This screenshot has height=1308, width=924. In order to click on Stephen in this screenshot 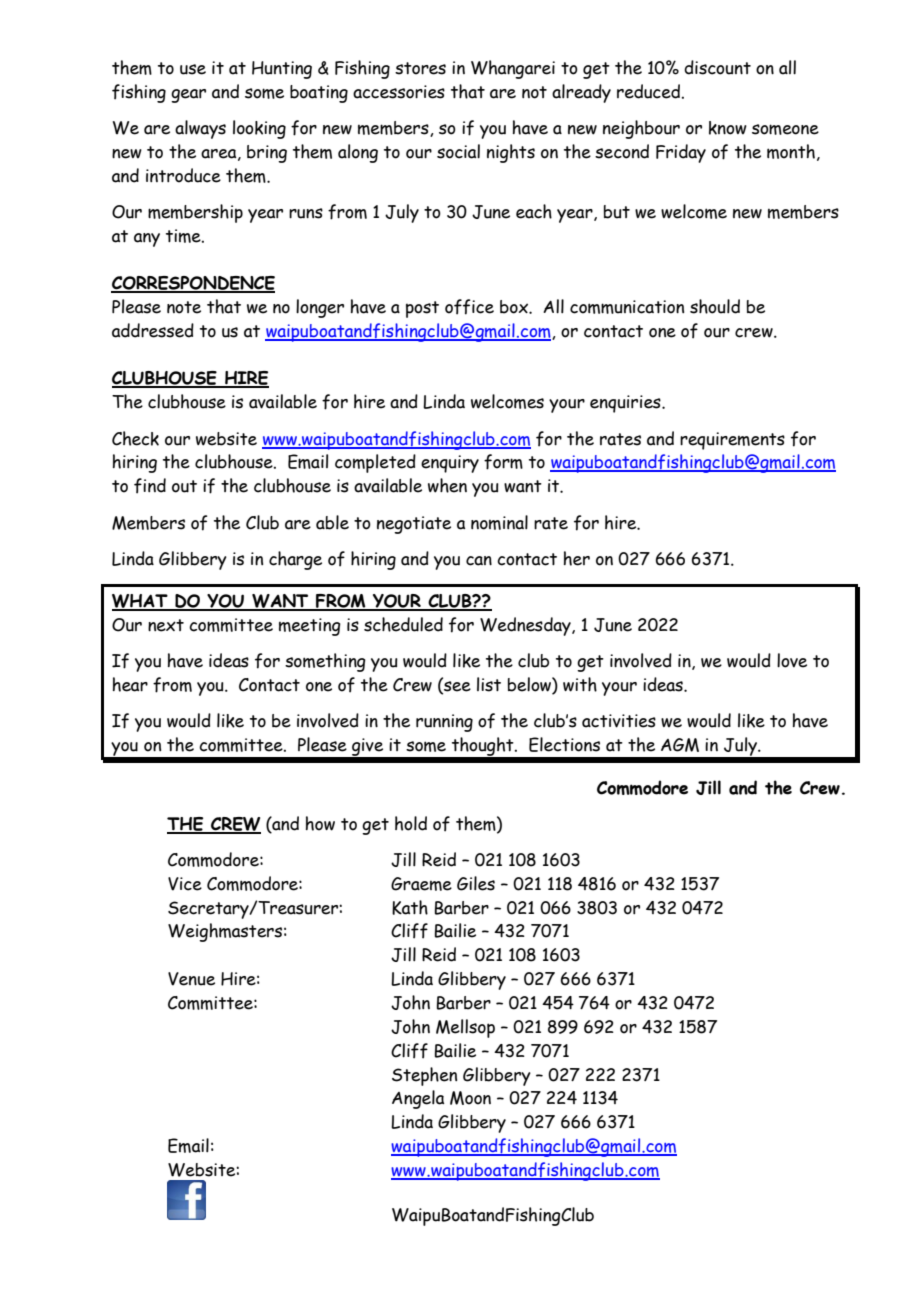, I will do `click(424, 1076)`.
